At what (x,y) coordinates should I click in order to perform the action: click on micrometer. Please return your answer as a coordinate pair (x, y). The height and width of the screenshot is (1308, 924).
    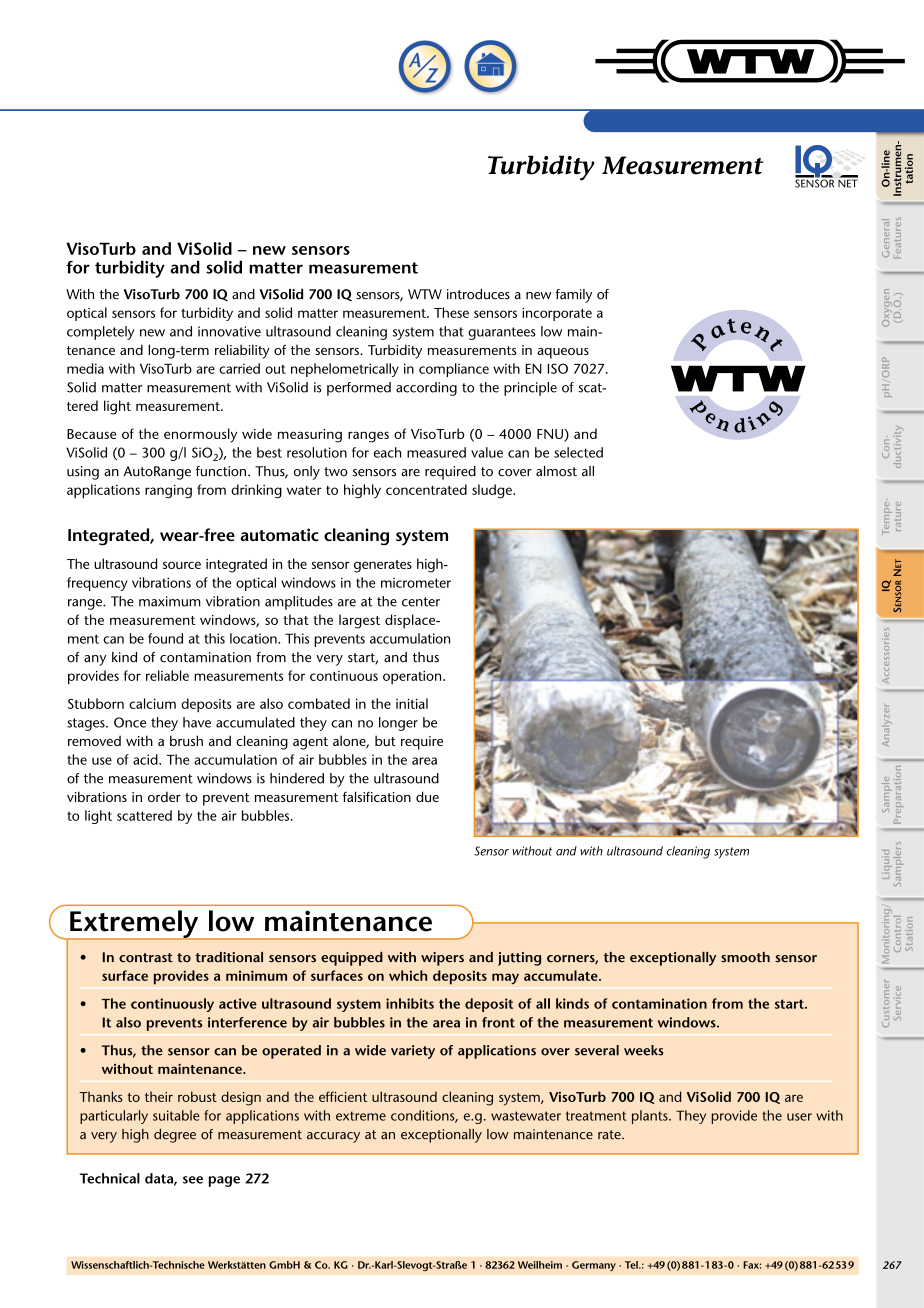
    Looking at the image, I should click on (416, 582).
